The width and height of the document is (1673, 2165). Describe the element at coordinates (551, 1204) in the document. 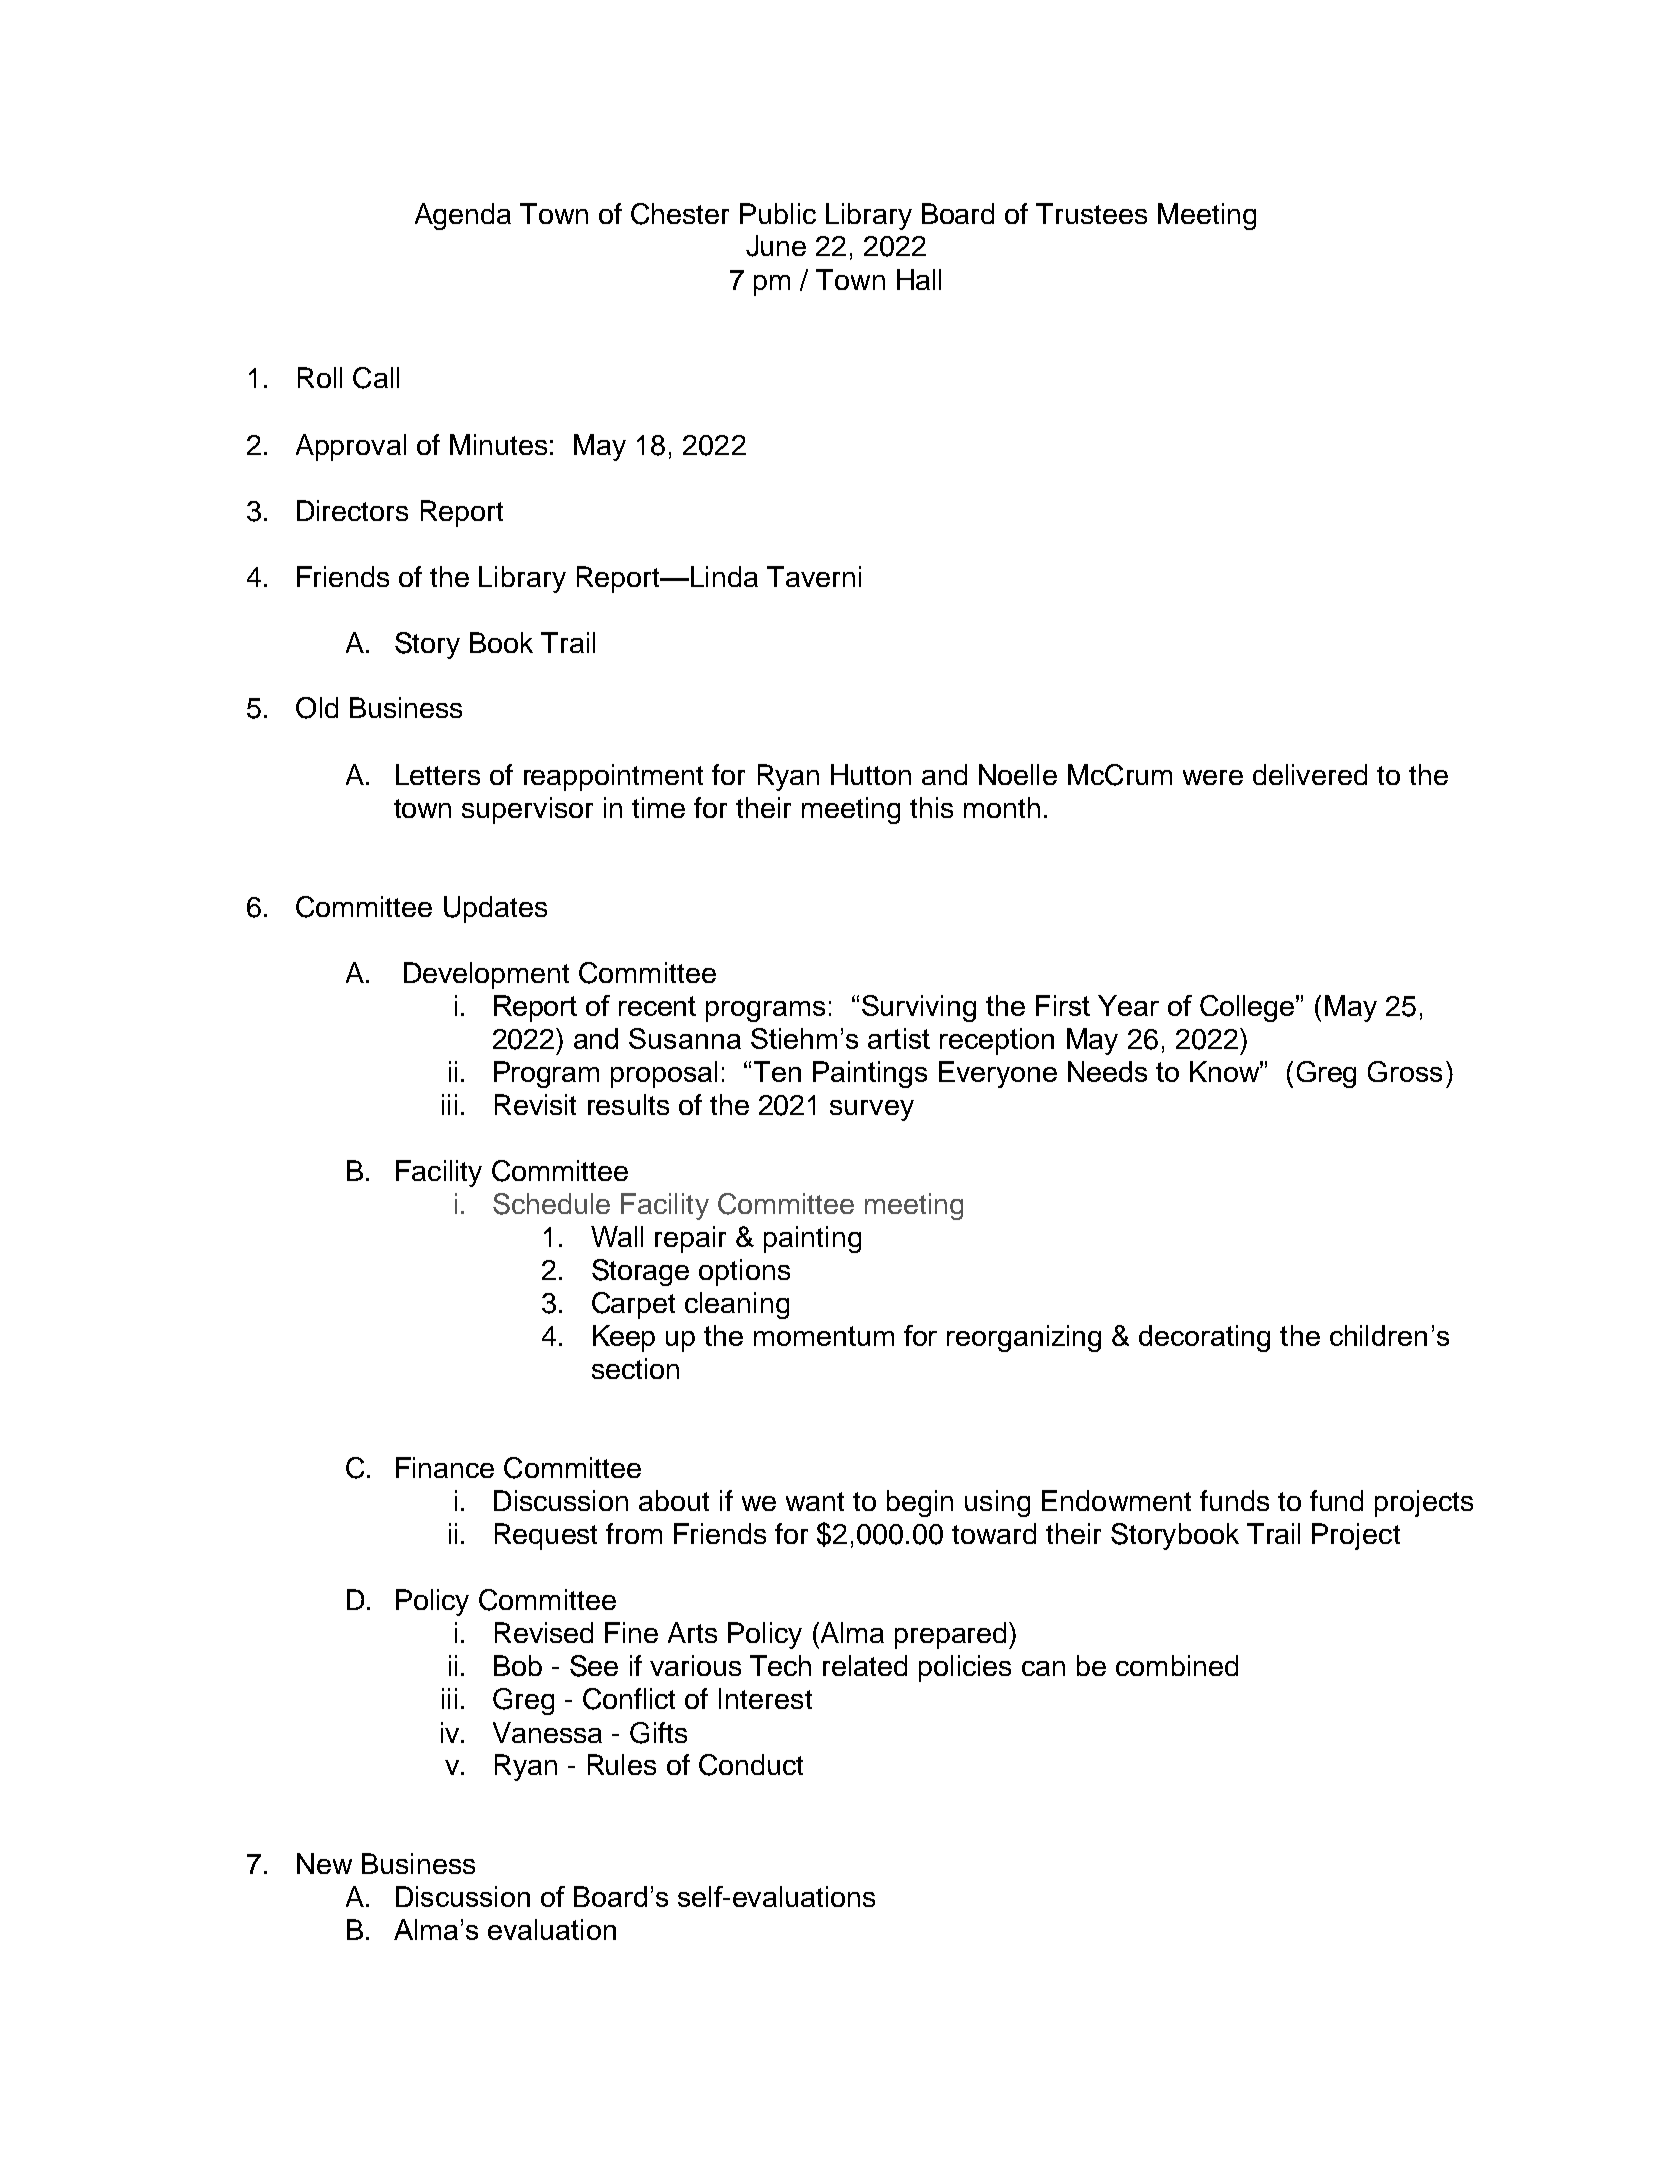

I see `Schedule` at that location.
